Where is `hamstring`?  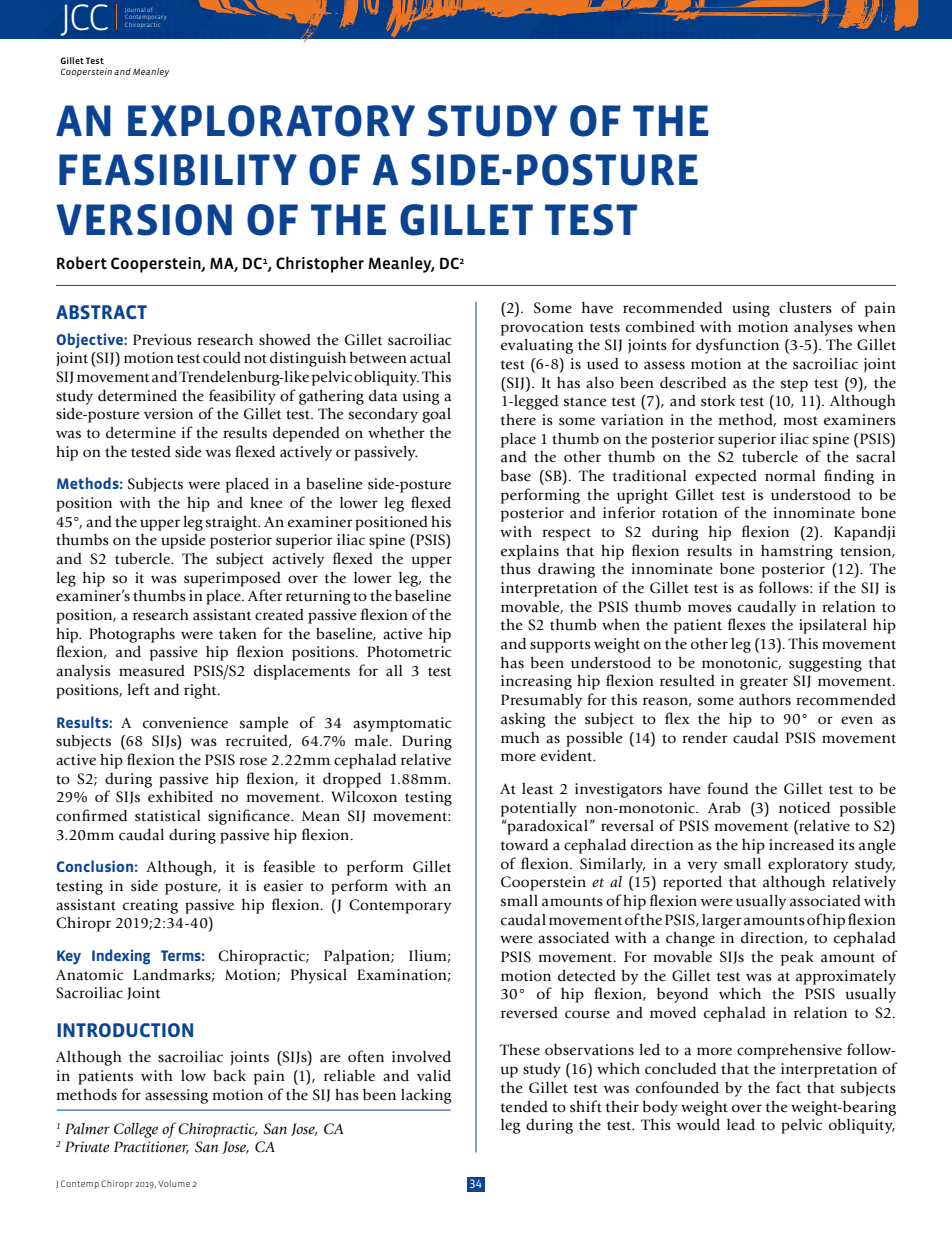
hamstring is located at coordinates (797, 552).
